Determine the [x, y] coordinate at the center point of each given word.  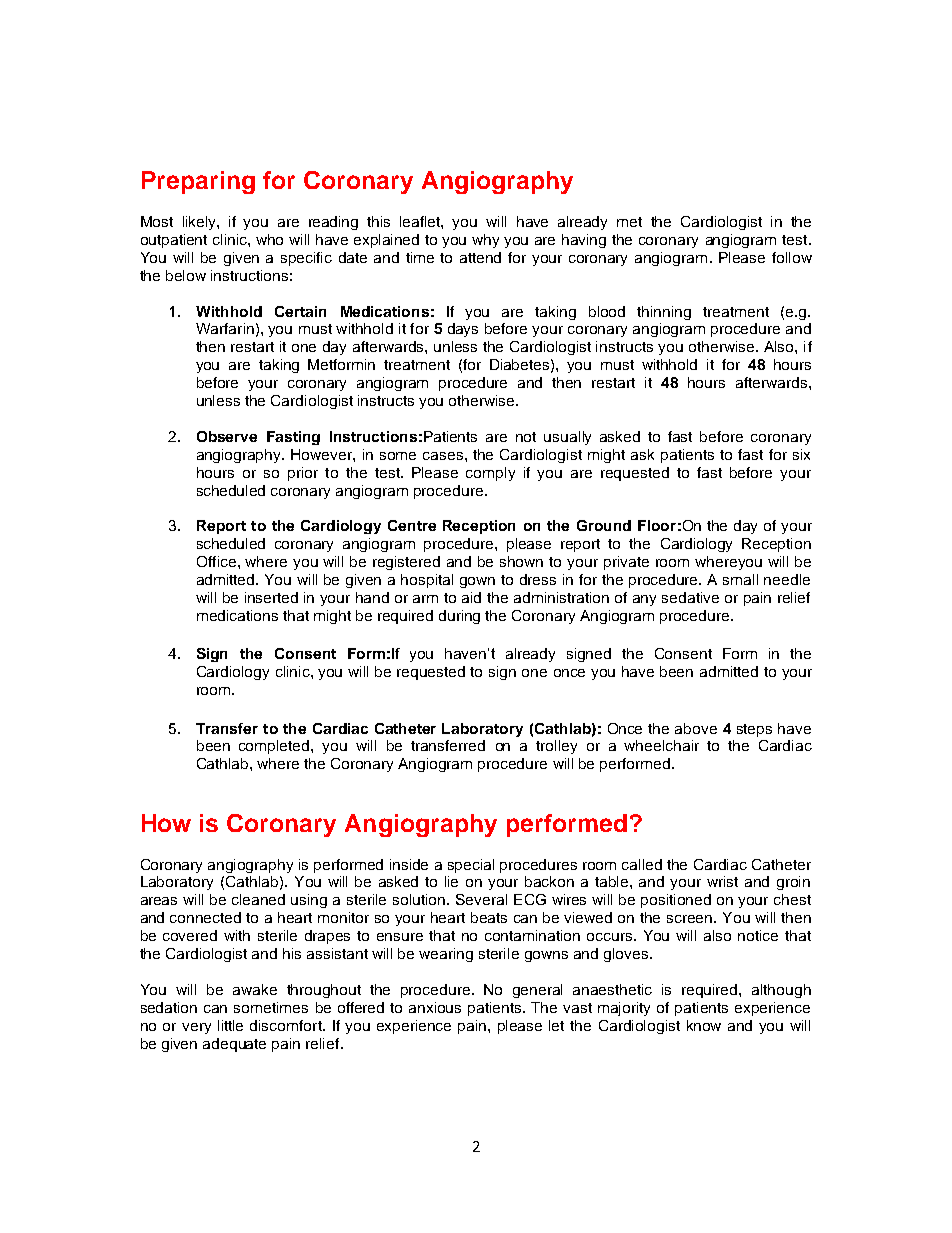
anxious [435, 1007]
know [704, 1025]
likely [200, 223]
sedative [690, 597]
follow [792, 257]
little [230, 1025]
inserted [271, 597]
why [485, 241]
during [459, 617]
